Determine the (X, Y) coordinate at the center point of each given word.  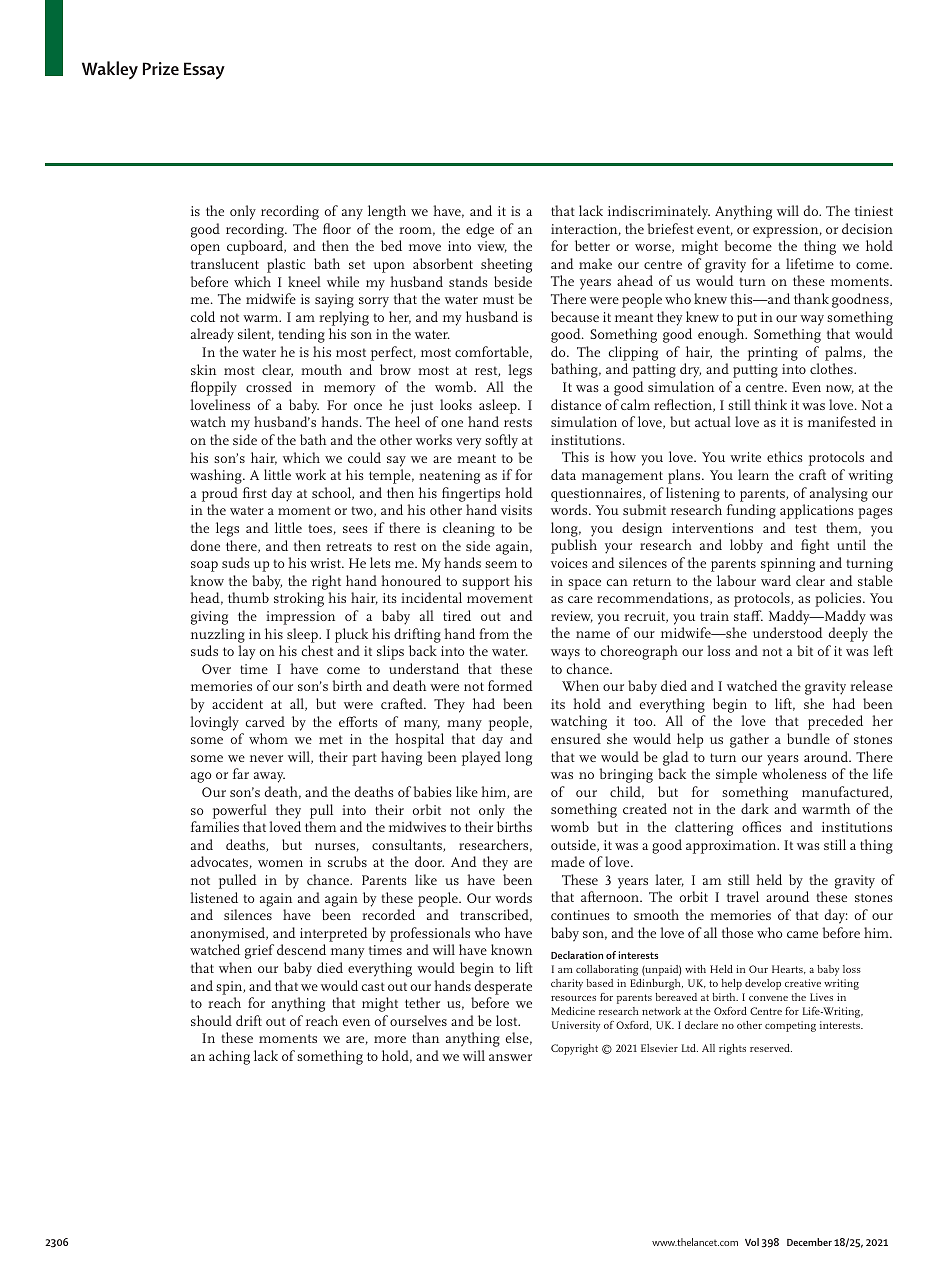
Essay (204, 71)
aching (229, 1057)
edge (480, 230)
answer (510, 1057)
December (809, 1242)
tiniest (874, 211)
